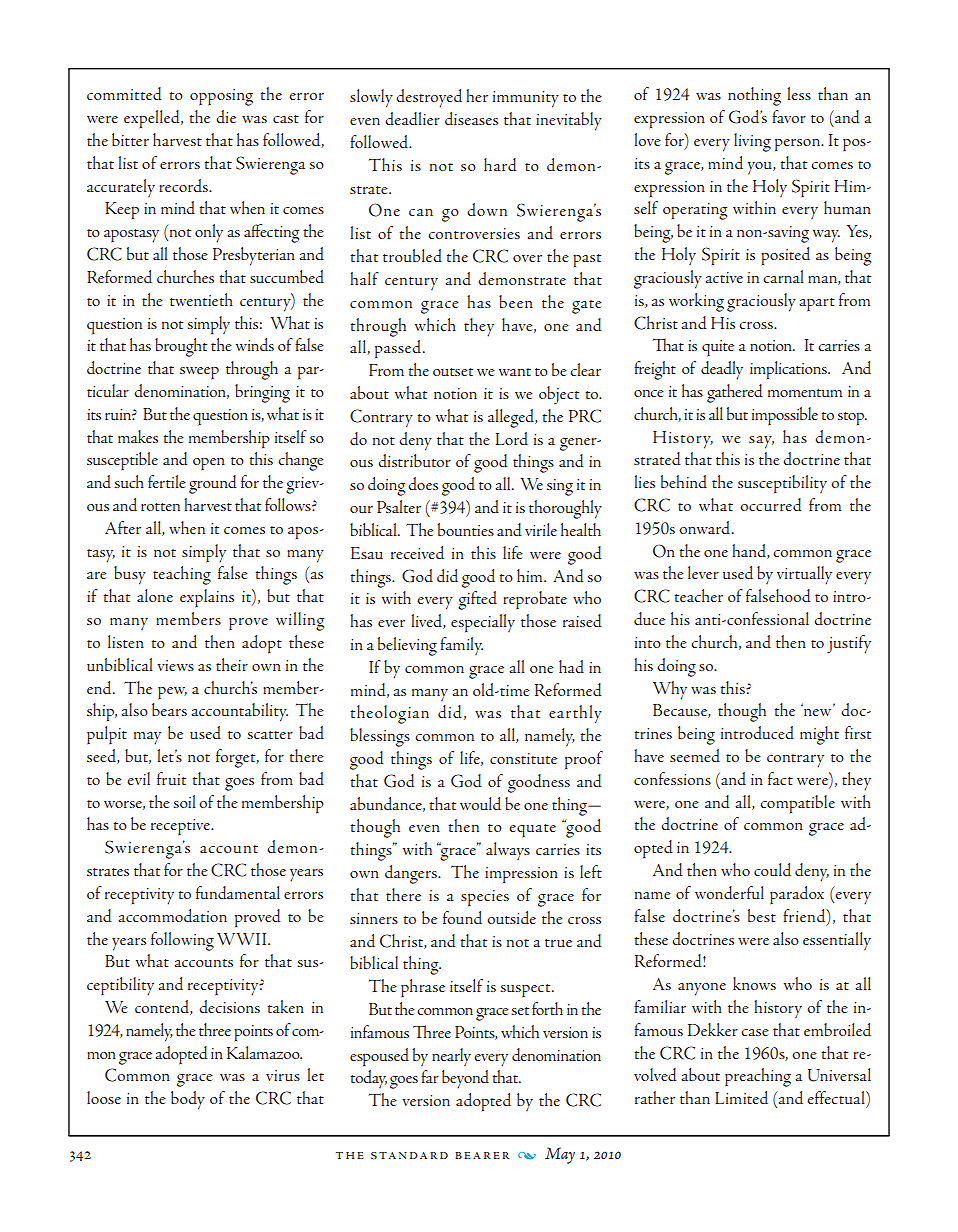 The height and width of the document is (1232, 958). What do you see at coordinates (226, 116) in the document?
I see `die` at bounding box center [226, 116].
